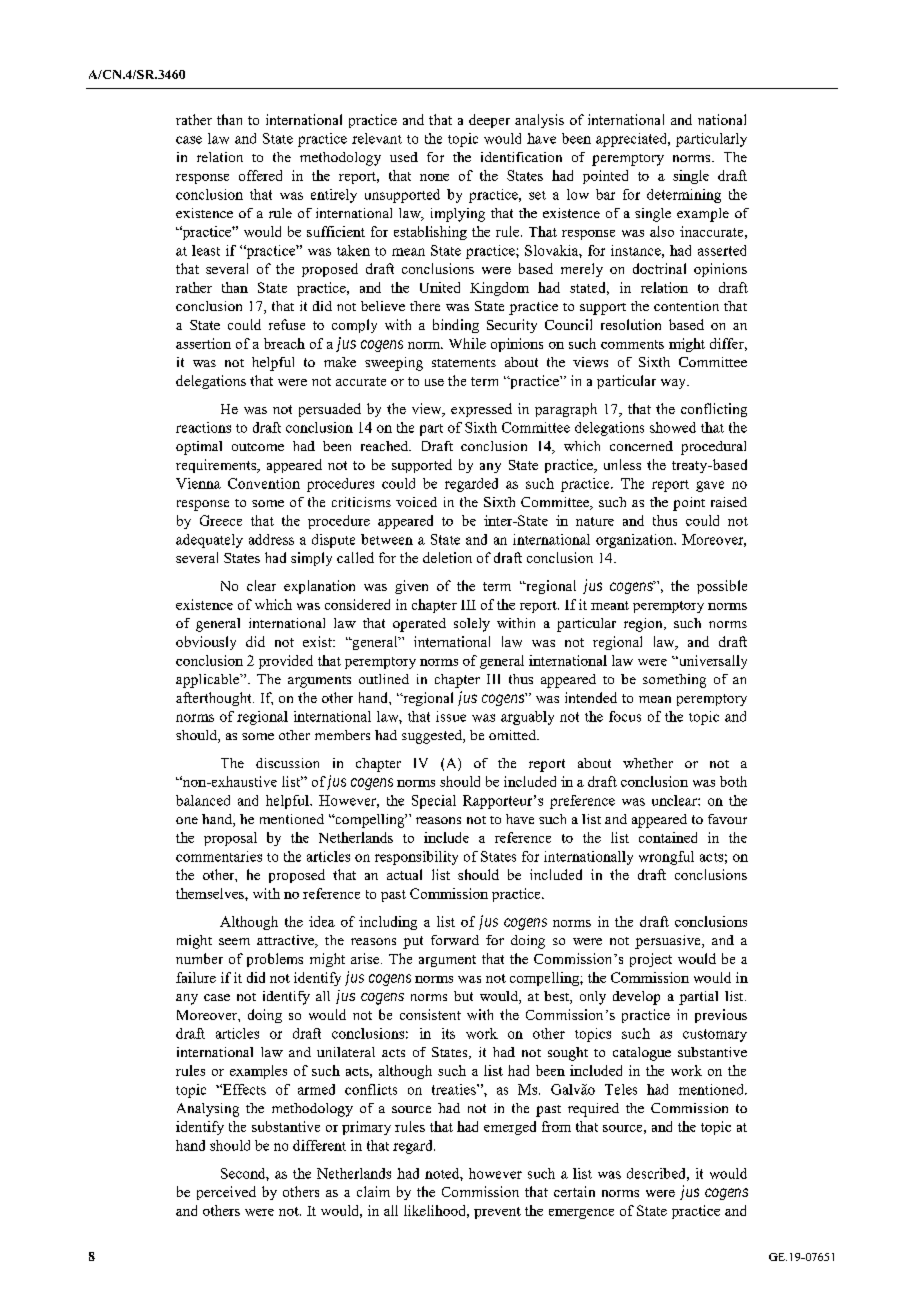  I want to click on perceived, so click(226, 1193).
